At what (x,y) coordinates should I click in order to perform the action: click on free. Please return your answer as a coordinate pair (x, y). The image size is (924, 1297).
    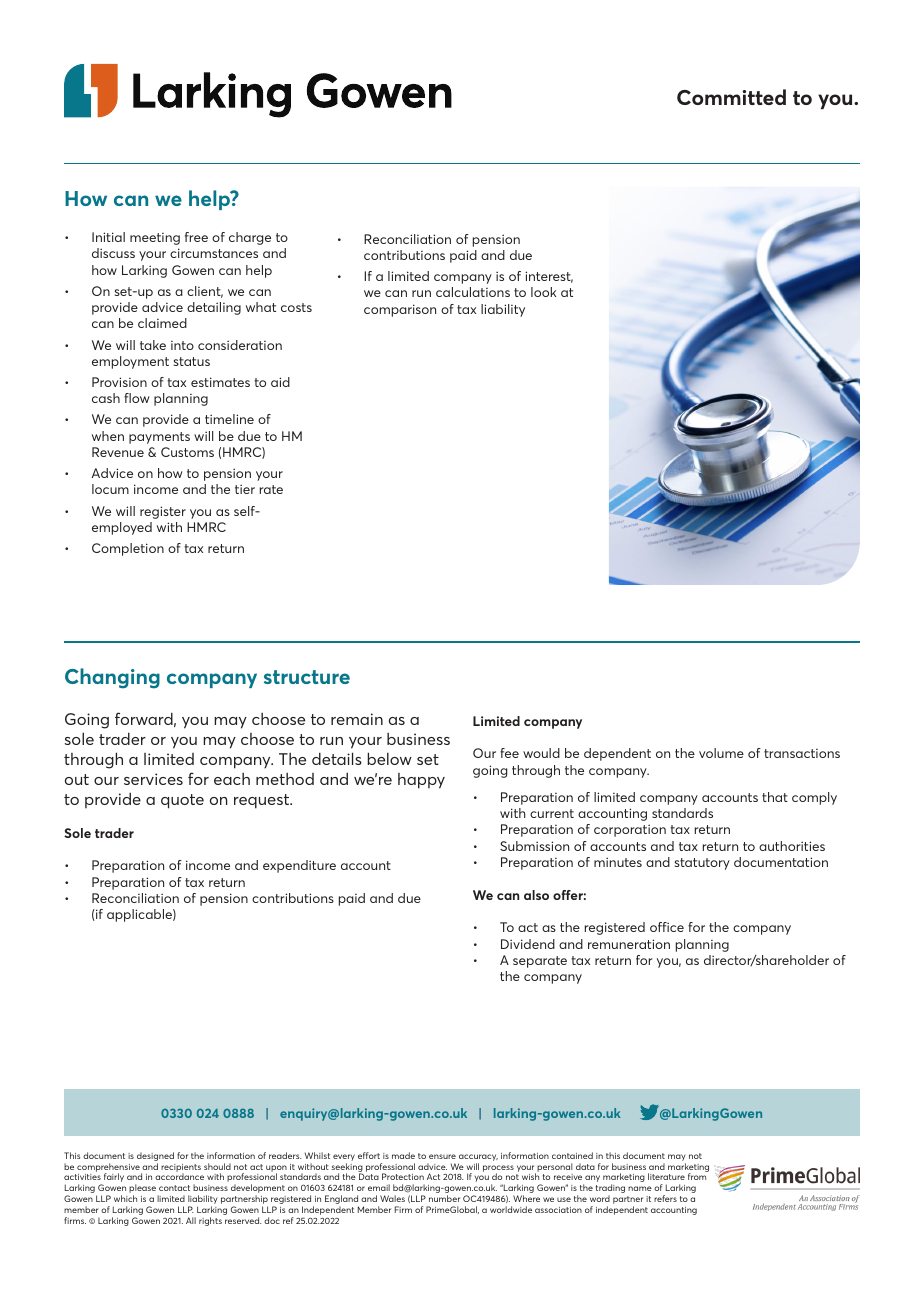
    Looking at the image, I should click on (196, 237).
